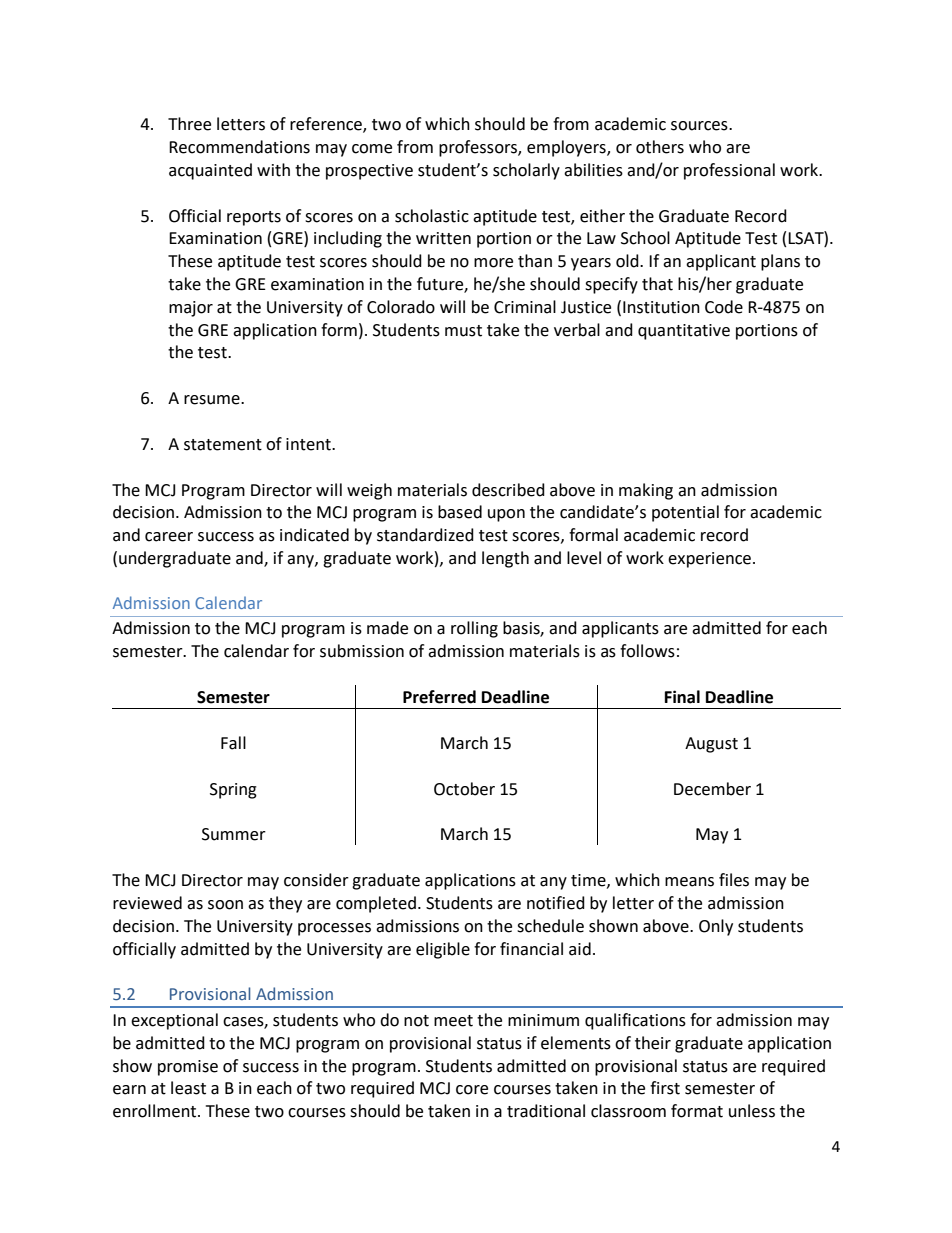  What do you see at coordinates (463, 331) in the page?
I see `must` at bounding box center [463, 331].
